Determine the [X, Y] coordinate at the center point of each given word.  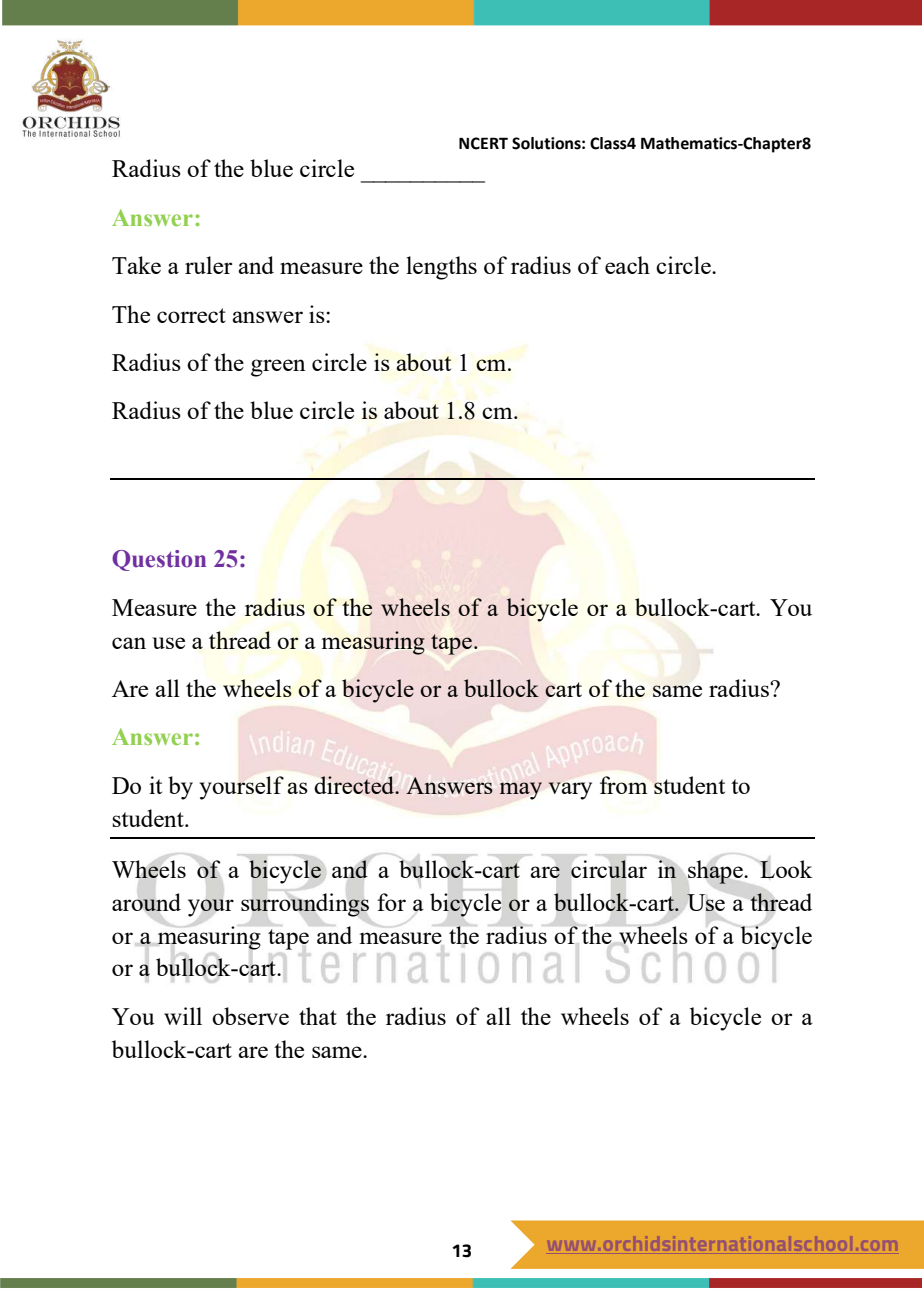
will [183, 1016]
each [627, 265]
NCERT [483, 143]
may [521, 791]
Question [159, 560]
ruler [208, 265]
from [623, 785]
